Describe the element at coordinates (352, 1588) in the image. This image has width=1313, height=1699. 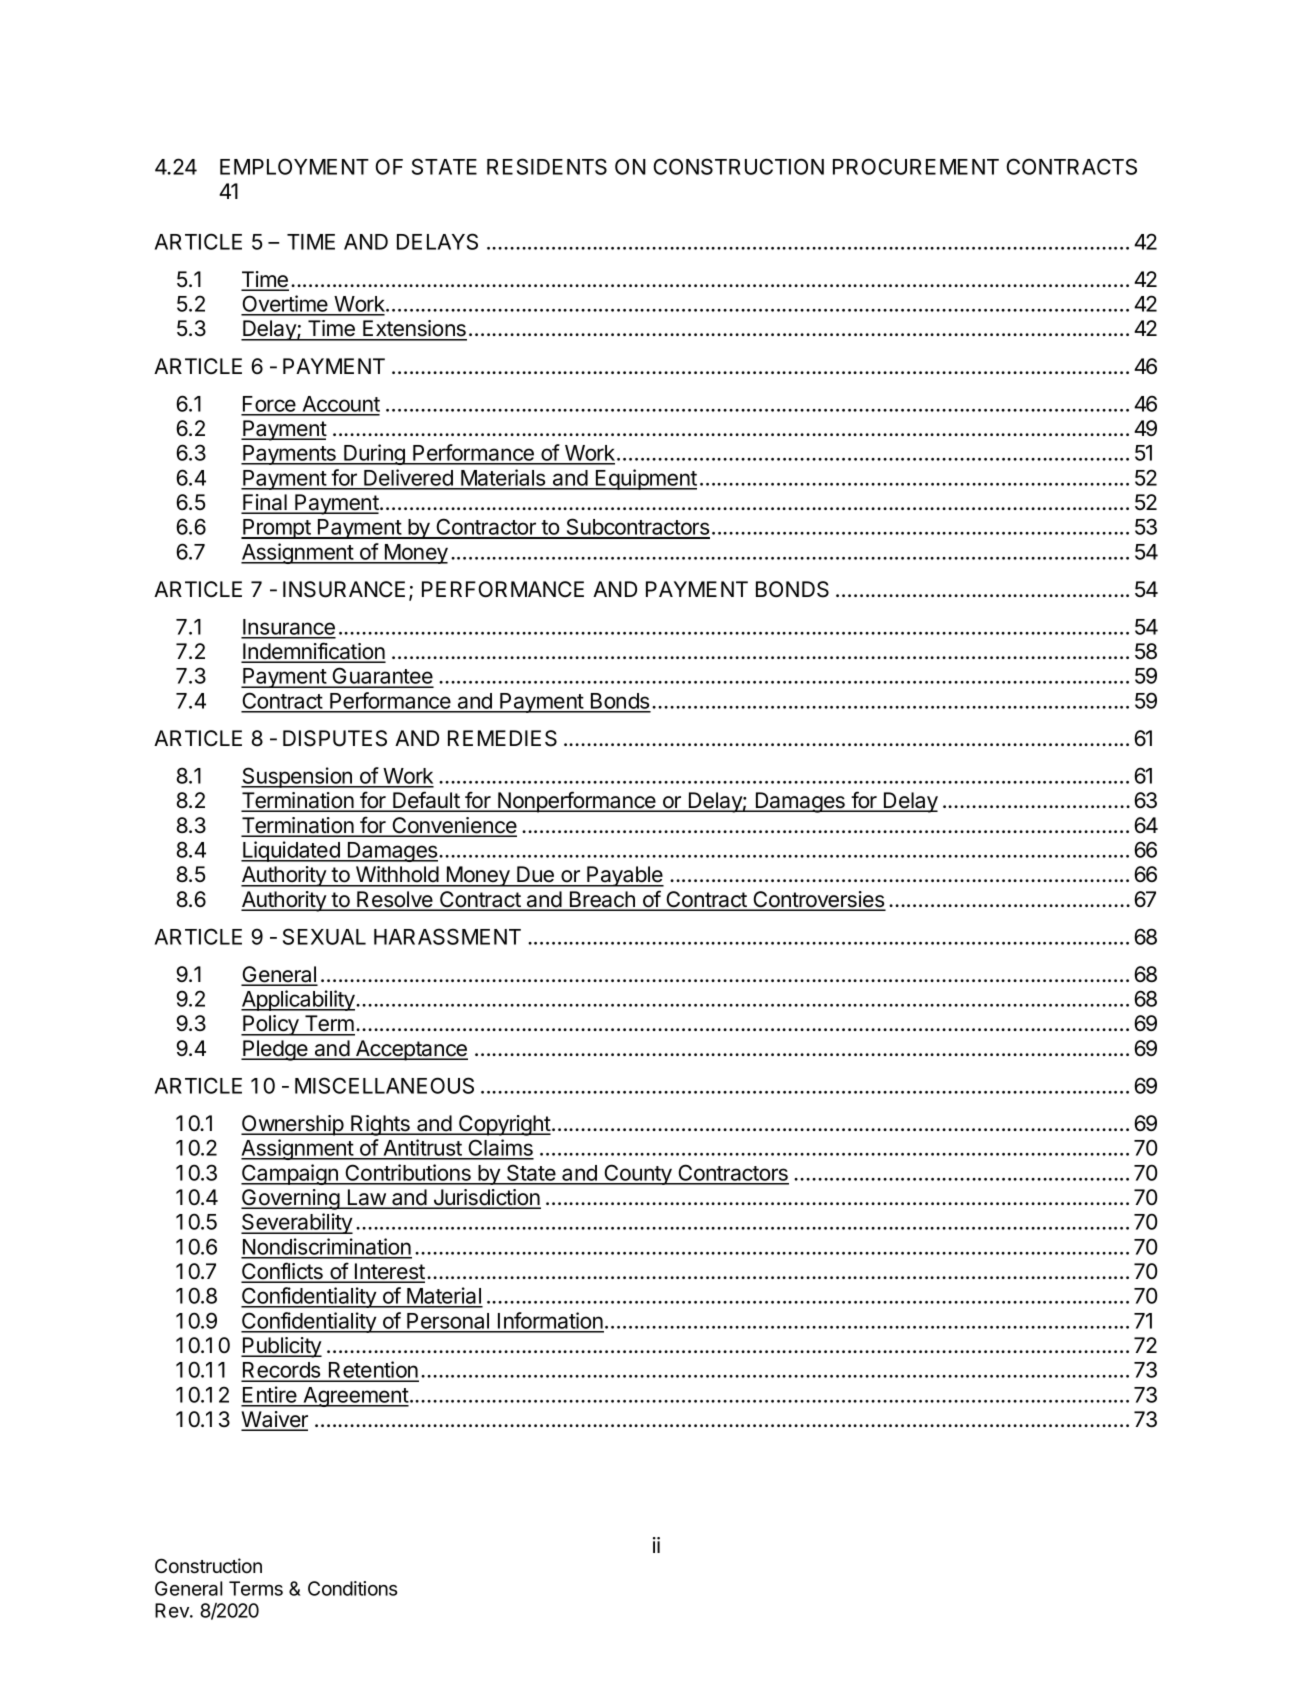
I see `Conditions` at that location.
